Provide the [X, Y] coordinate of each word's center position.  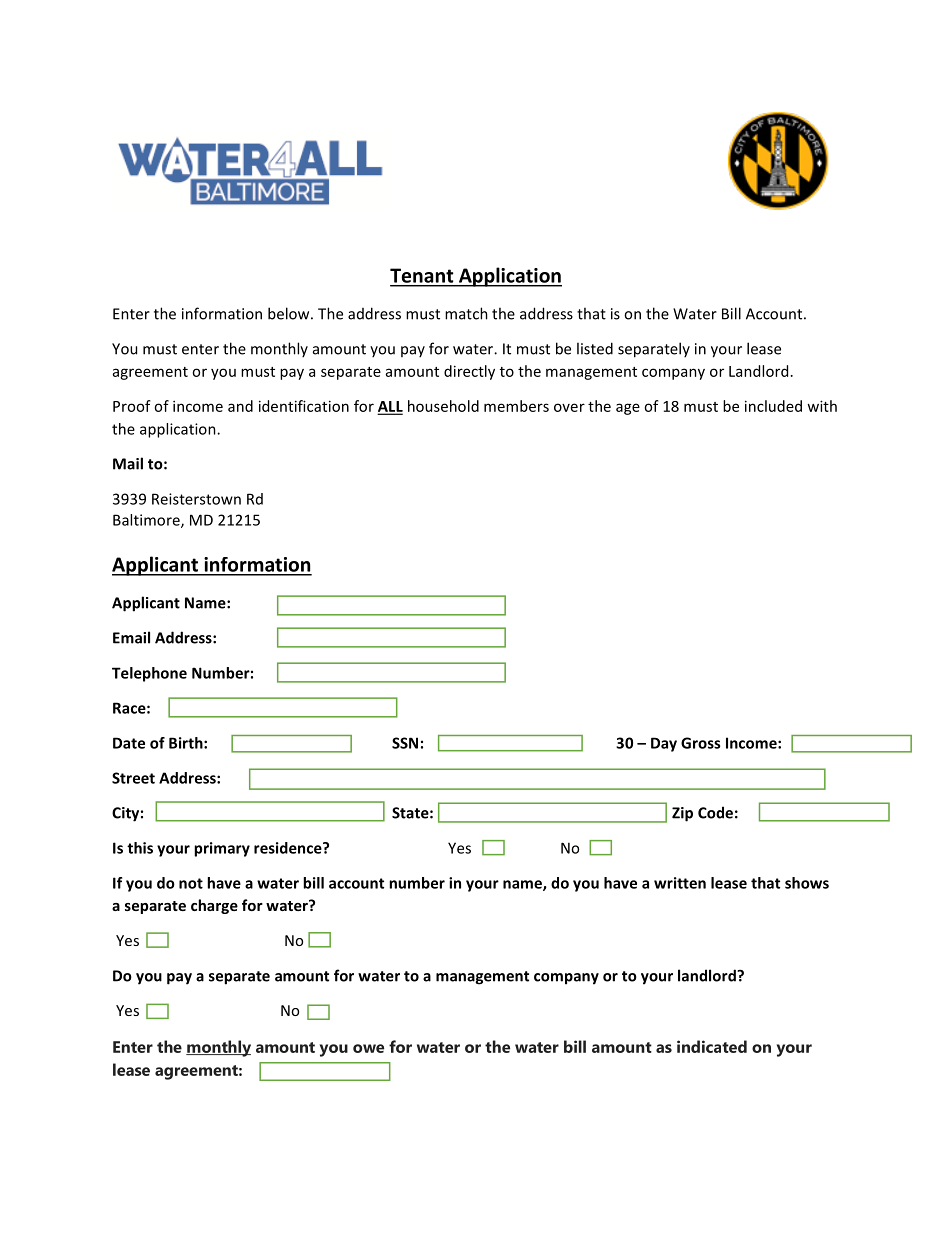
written [680, 883]
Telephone [149, 674]
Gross [700, 743]
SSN [405, 743]
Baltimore [147, 521]
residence [289, 848]
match [466, 313]
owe [368, 1048]
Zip [682, 814]
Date [129, 743]
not [191, 883]
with [822, 406]
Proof [132, 406]
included [773, 406]
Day [664, 744]
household [443, 406]
